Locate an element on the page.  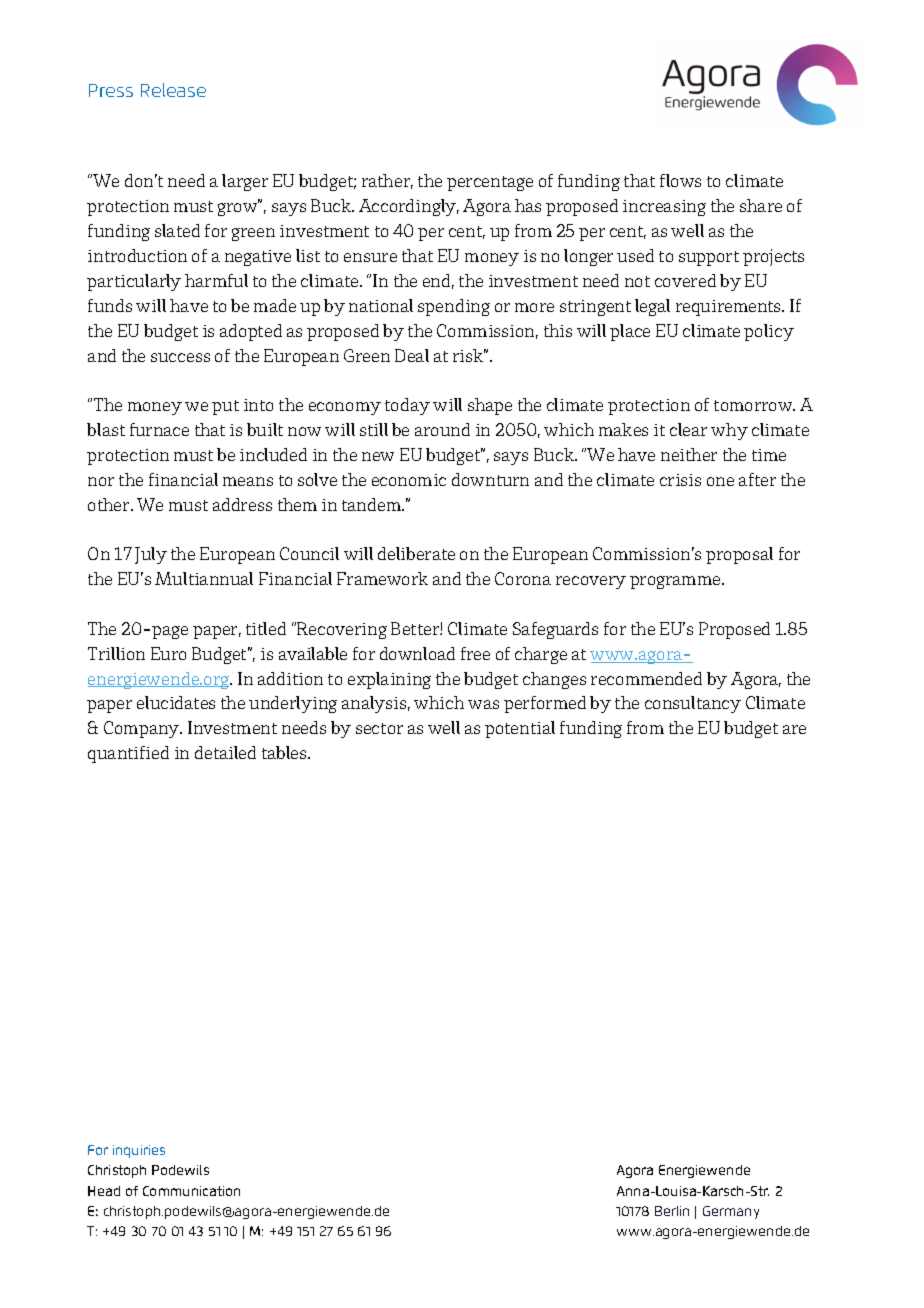
flows is located at coordinates (680, 180).
